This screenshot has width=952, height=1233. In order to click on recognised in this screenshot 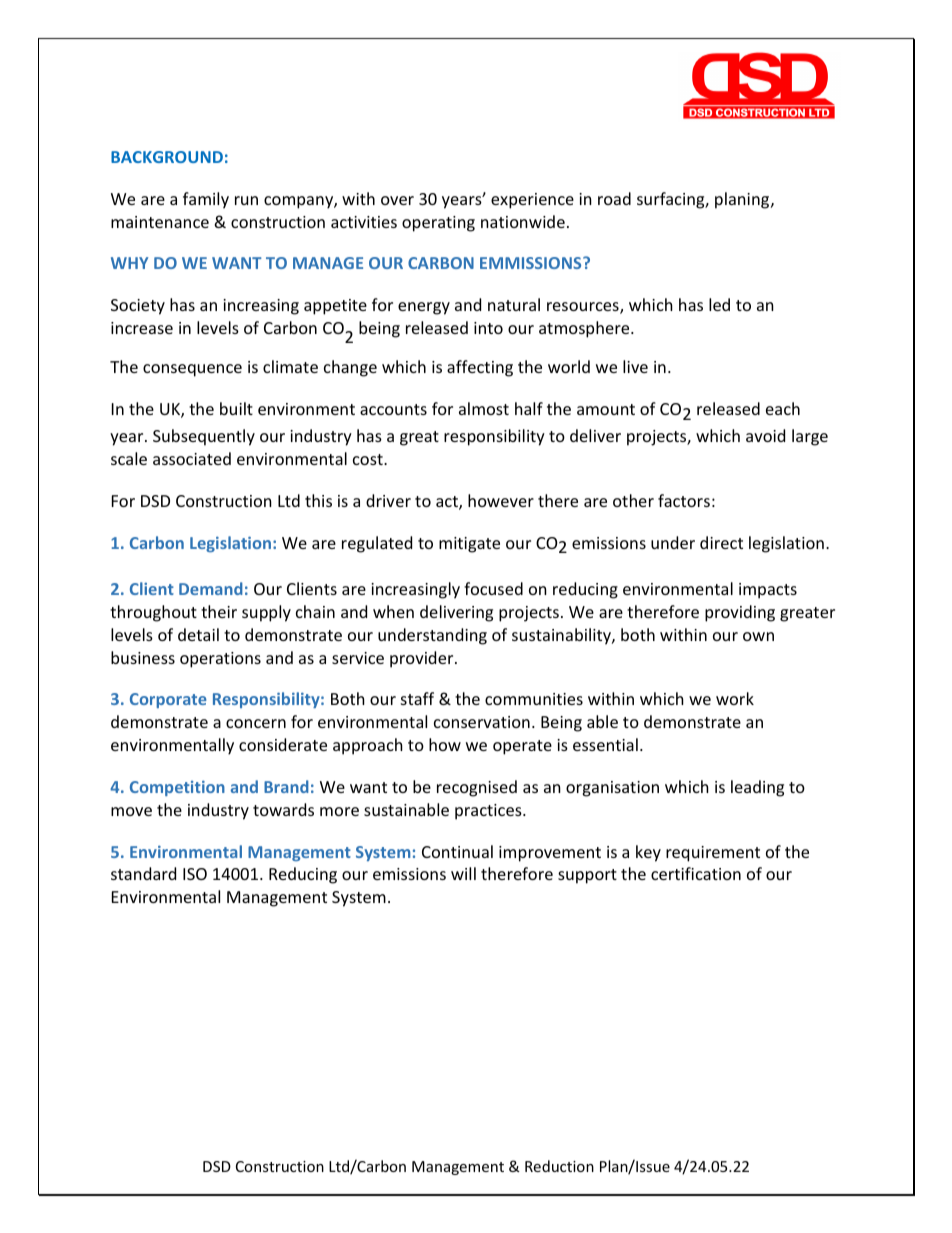, I will do `click(477, 788)`.
